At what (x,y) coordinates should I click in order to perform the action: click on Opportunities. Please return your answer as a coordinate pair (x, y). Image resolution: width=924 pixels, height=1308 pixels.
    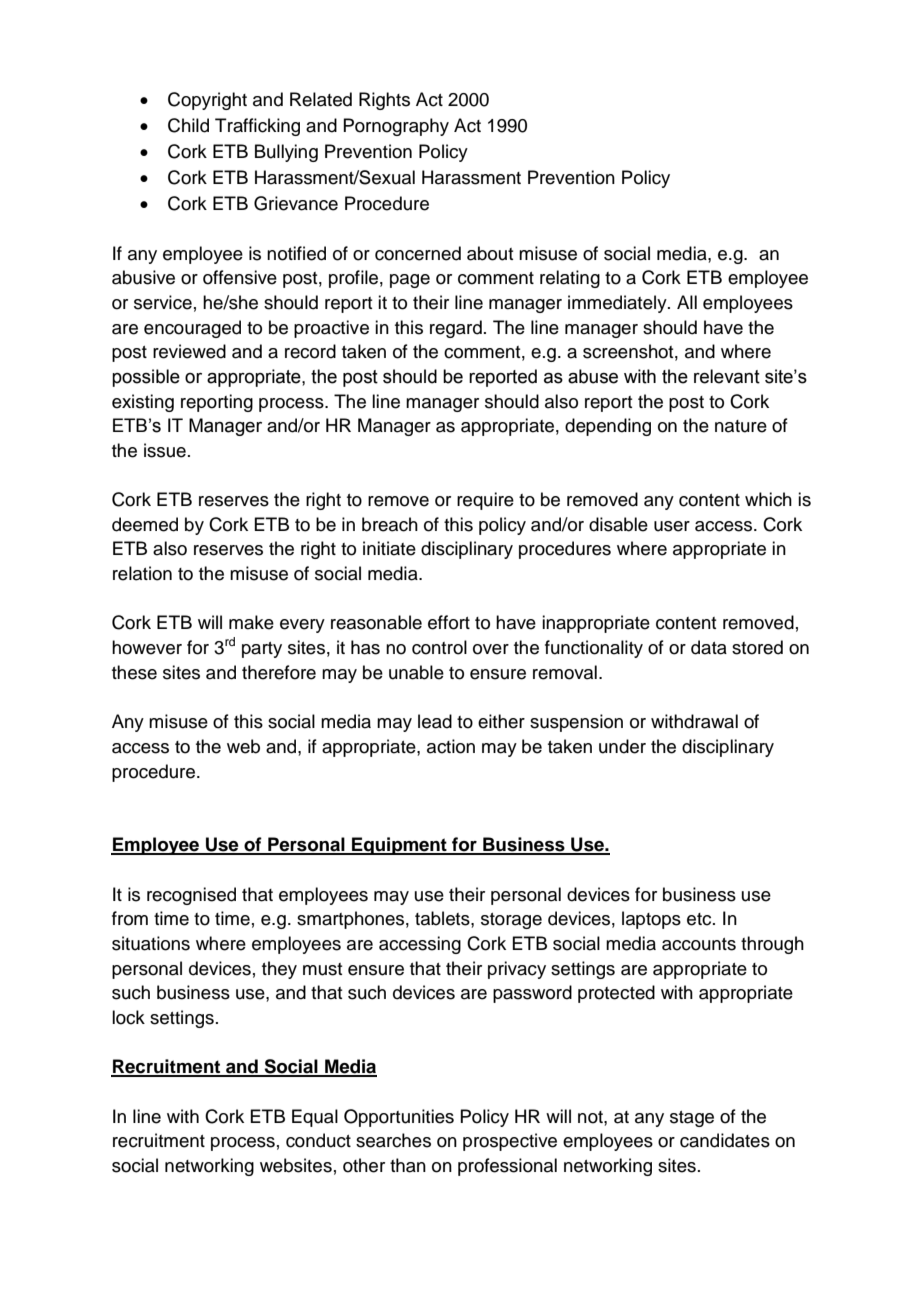
    Looking at the image, I should click on (399, 1118).
